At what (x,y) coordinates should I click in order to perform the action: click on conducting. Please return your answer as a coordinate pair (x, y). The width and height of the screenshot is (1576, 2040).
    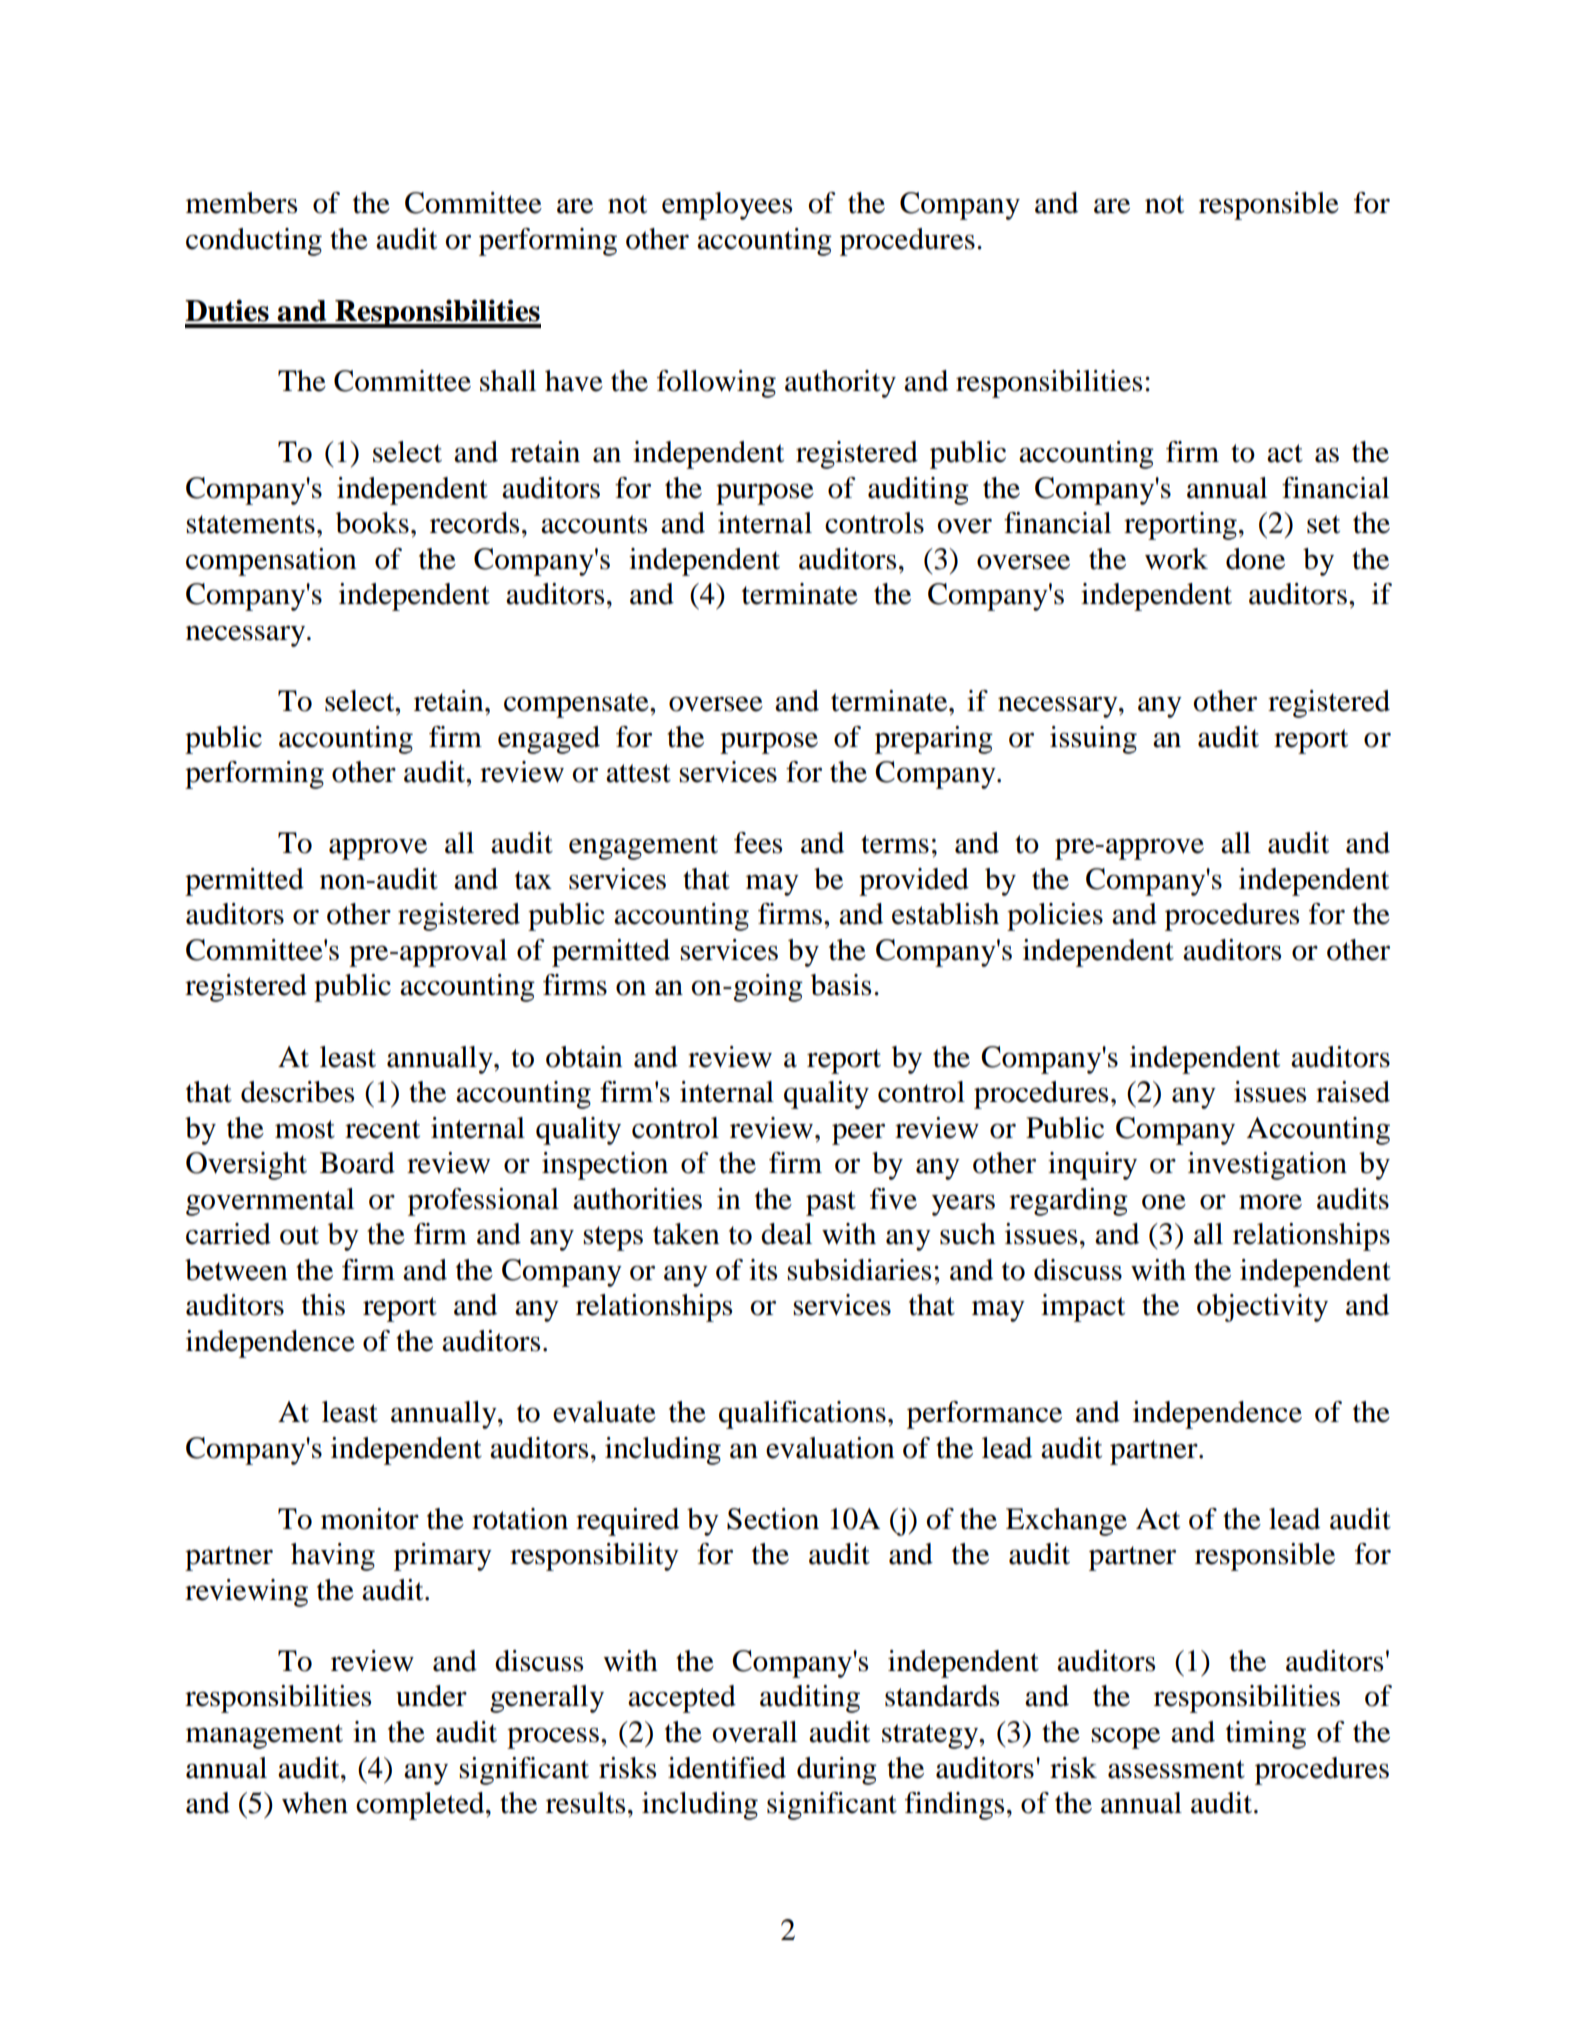
    Looking at the image, I should click on (254, 242).
